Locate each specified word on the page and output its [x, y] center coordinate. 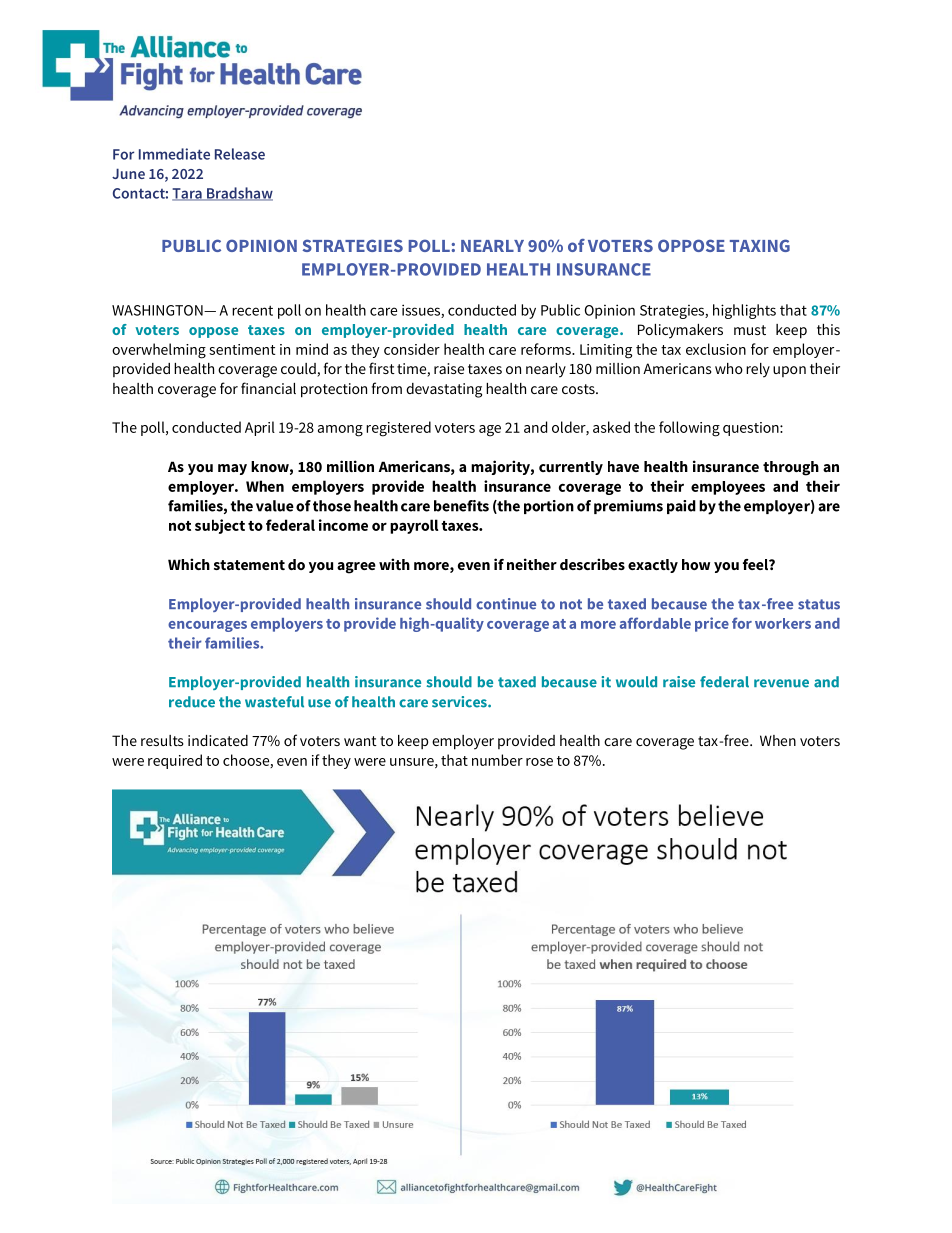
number [497, 760]
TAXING [760, 245]
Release [240, 154]
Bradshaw [239, 194]
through [791, 468]
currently [571, 468]
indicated [218, 740]
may [232, 469]
